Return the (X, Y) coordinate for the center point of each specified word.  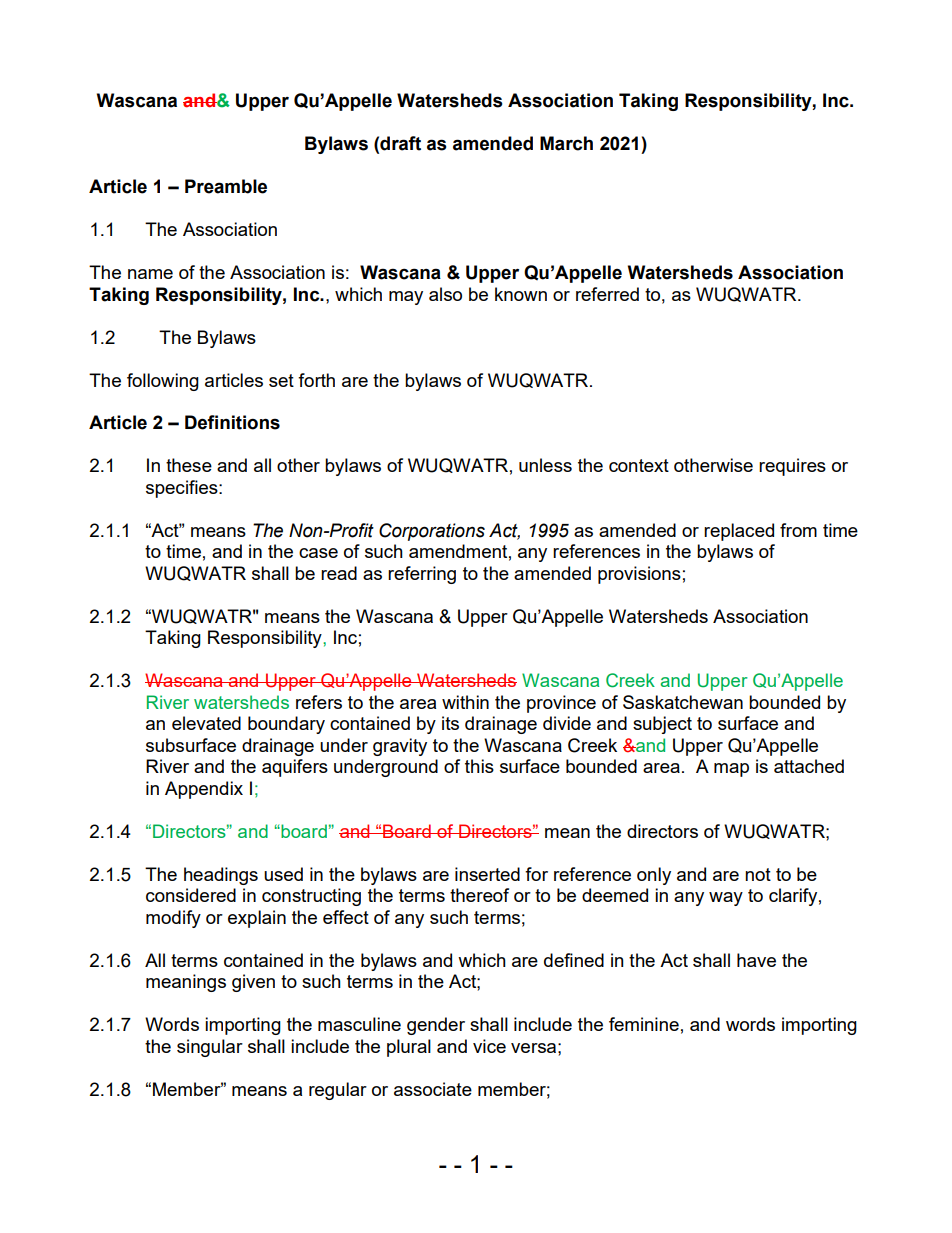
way (726, 899)
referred (607, 294)
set (281, 380)
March (566, 143)
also (445, 294)
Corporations (432, 532)
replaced (739, 532)
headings (221, 876)
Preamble (226, 186)
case (318, 553)
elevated (206, 723)
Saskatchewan (683, 702)
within (465, 702)
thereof (479, 895)
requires (792, 467)
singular (210, 1048)
